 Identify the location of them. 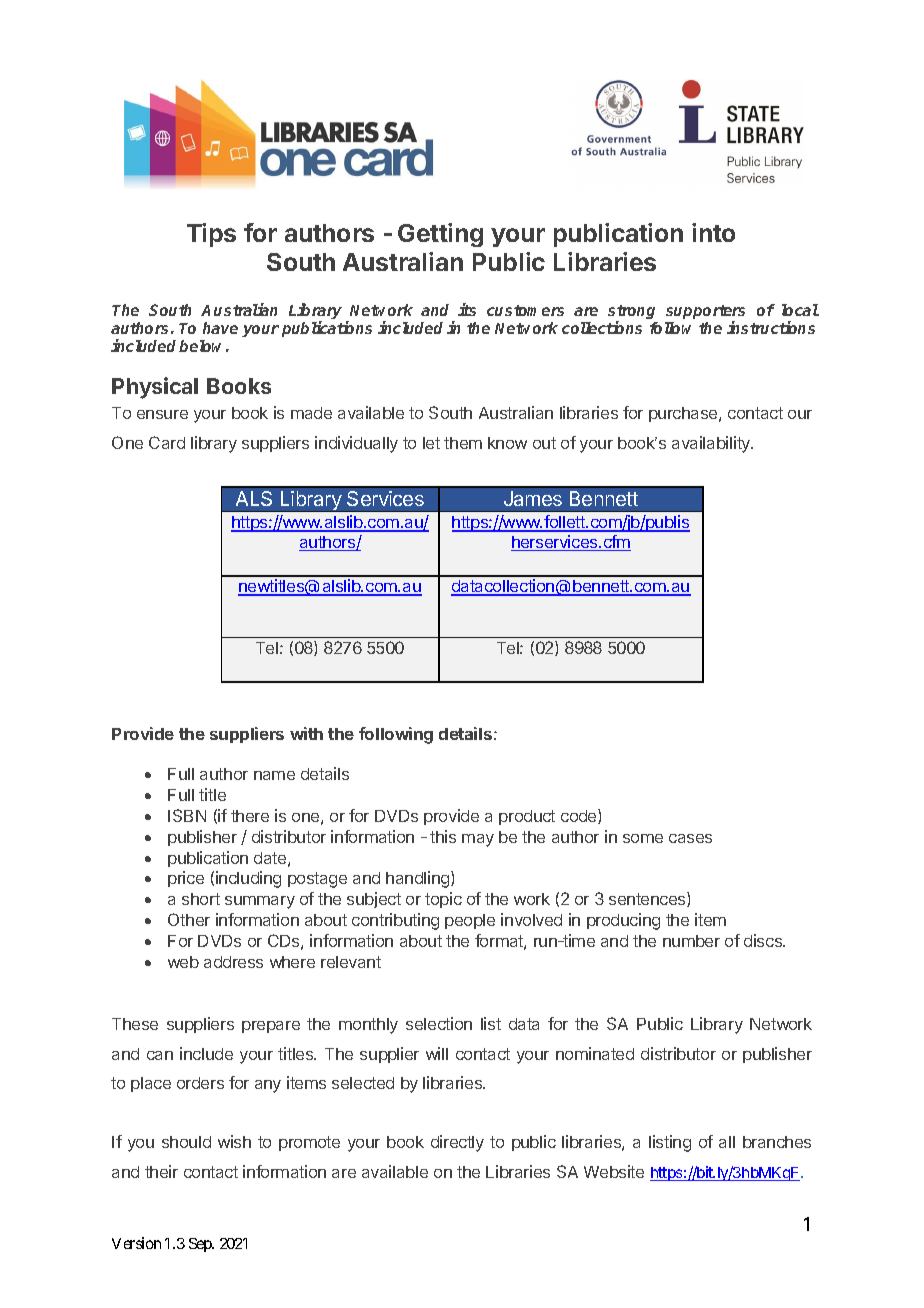
(463, 443).
